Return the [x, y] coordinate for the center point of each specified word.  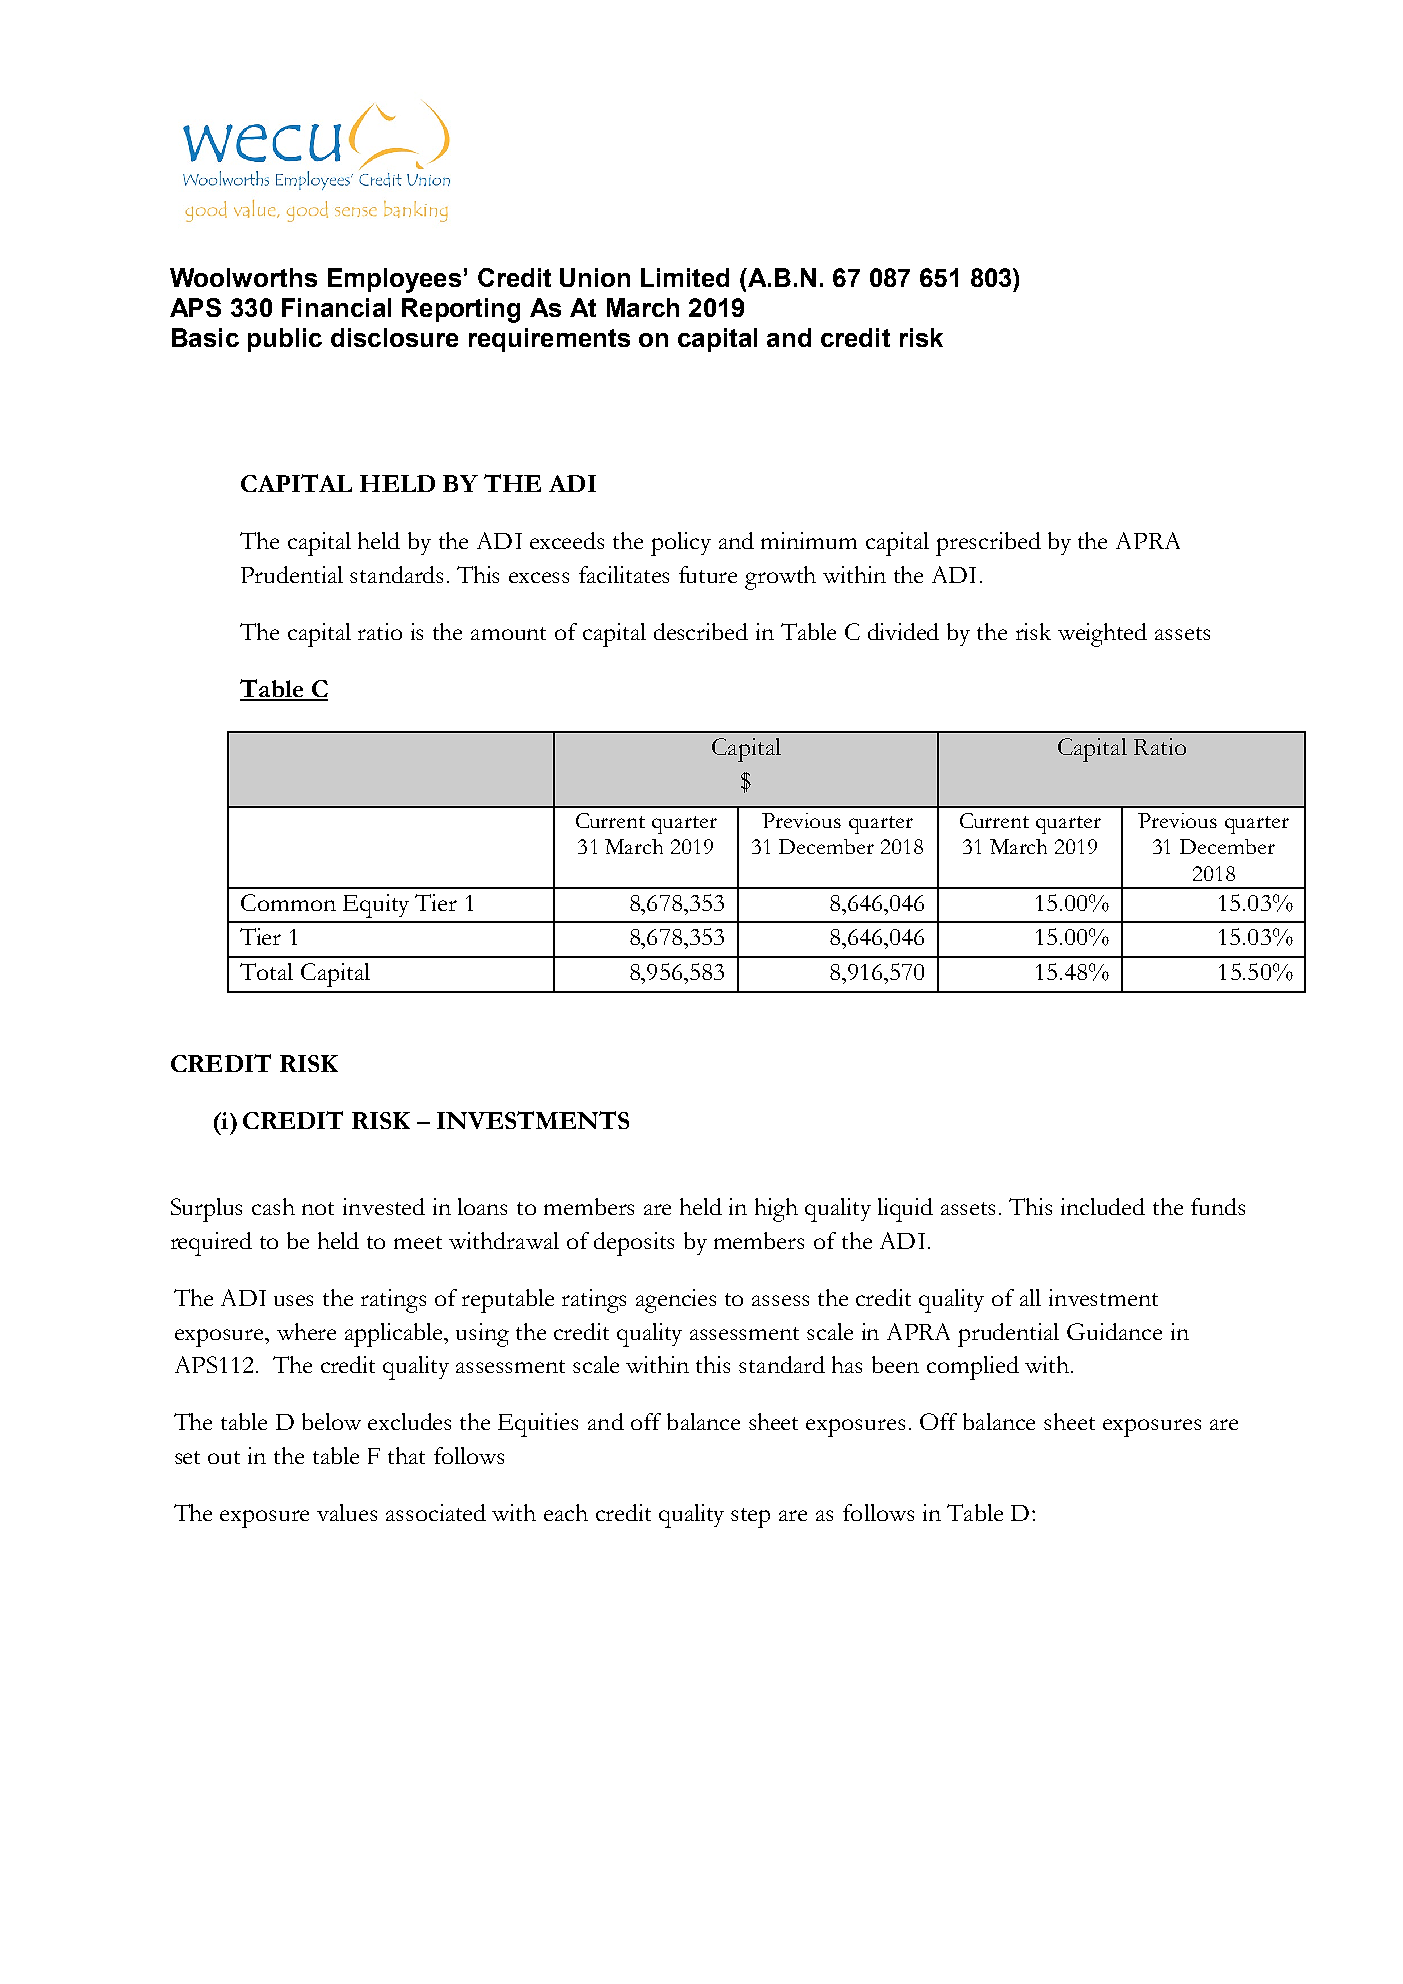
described [701, 631]
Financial [336, 307]
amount [508, 633]
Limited [685, 277]
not [318, 1208]
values [347, 1512]
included [1103, 1206]
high [776, 1210]
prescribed [988, 544]
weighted [1102, 635]
